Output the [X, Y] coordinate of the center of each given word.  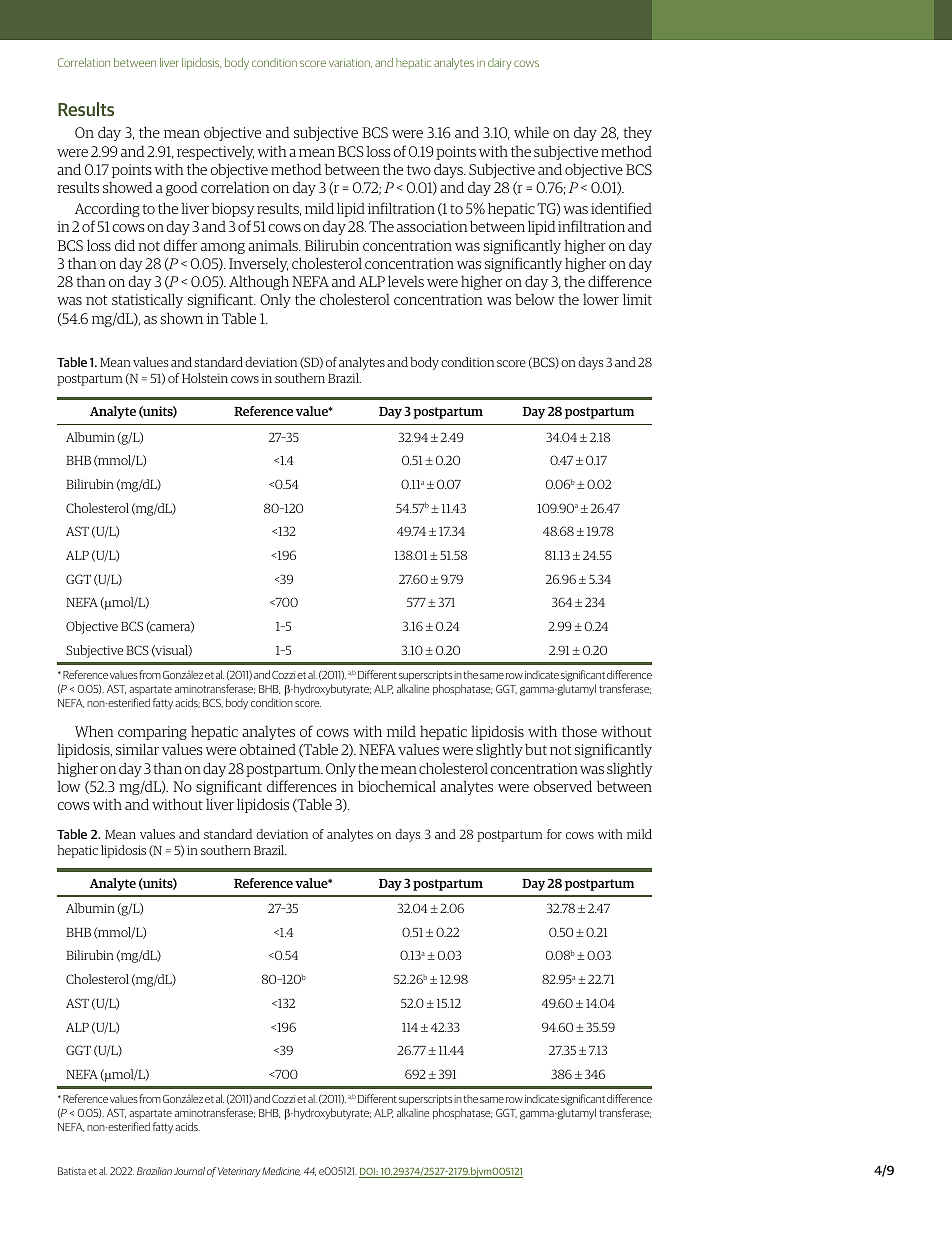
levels [406, 281]
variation [350, 63]
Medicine [281, 1171]
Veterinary [239, 1172]
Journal [189, 1171]
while [531, 132]
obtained [268, 749]
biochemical [397, 786]
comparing [152, 733]
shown [181, 318]
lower [601, 299]
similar [137, 749]
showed [128, 187]
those [579, 731]
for [554, 834]
